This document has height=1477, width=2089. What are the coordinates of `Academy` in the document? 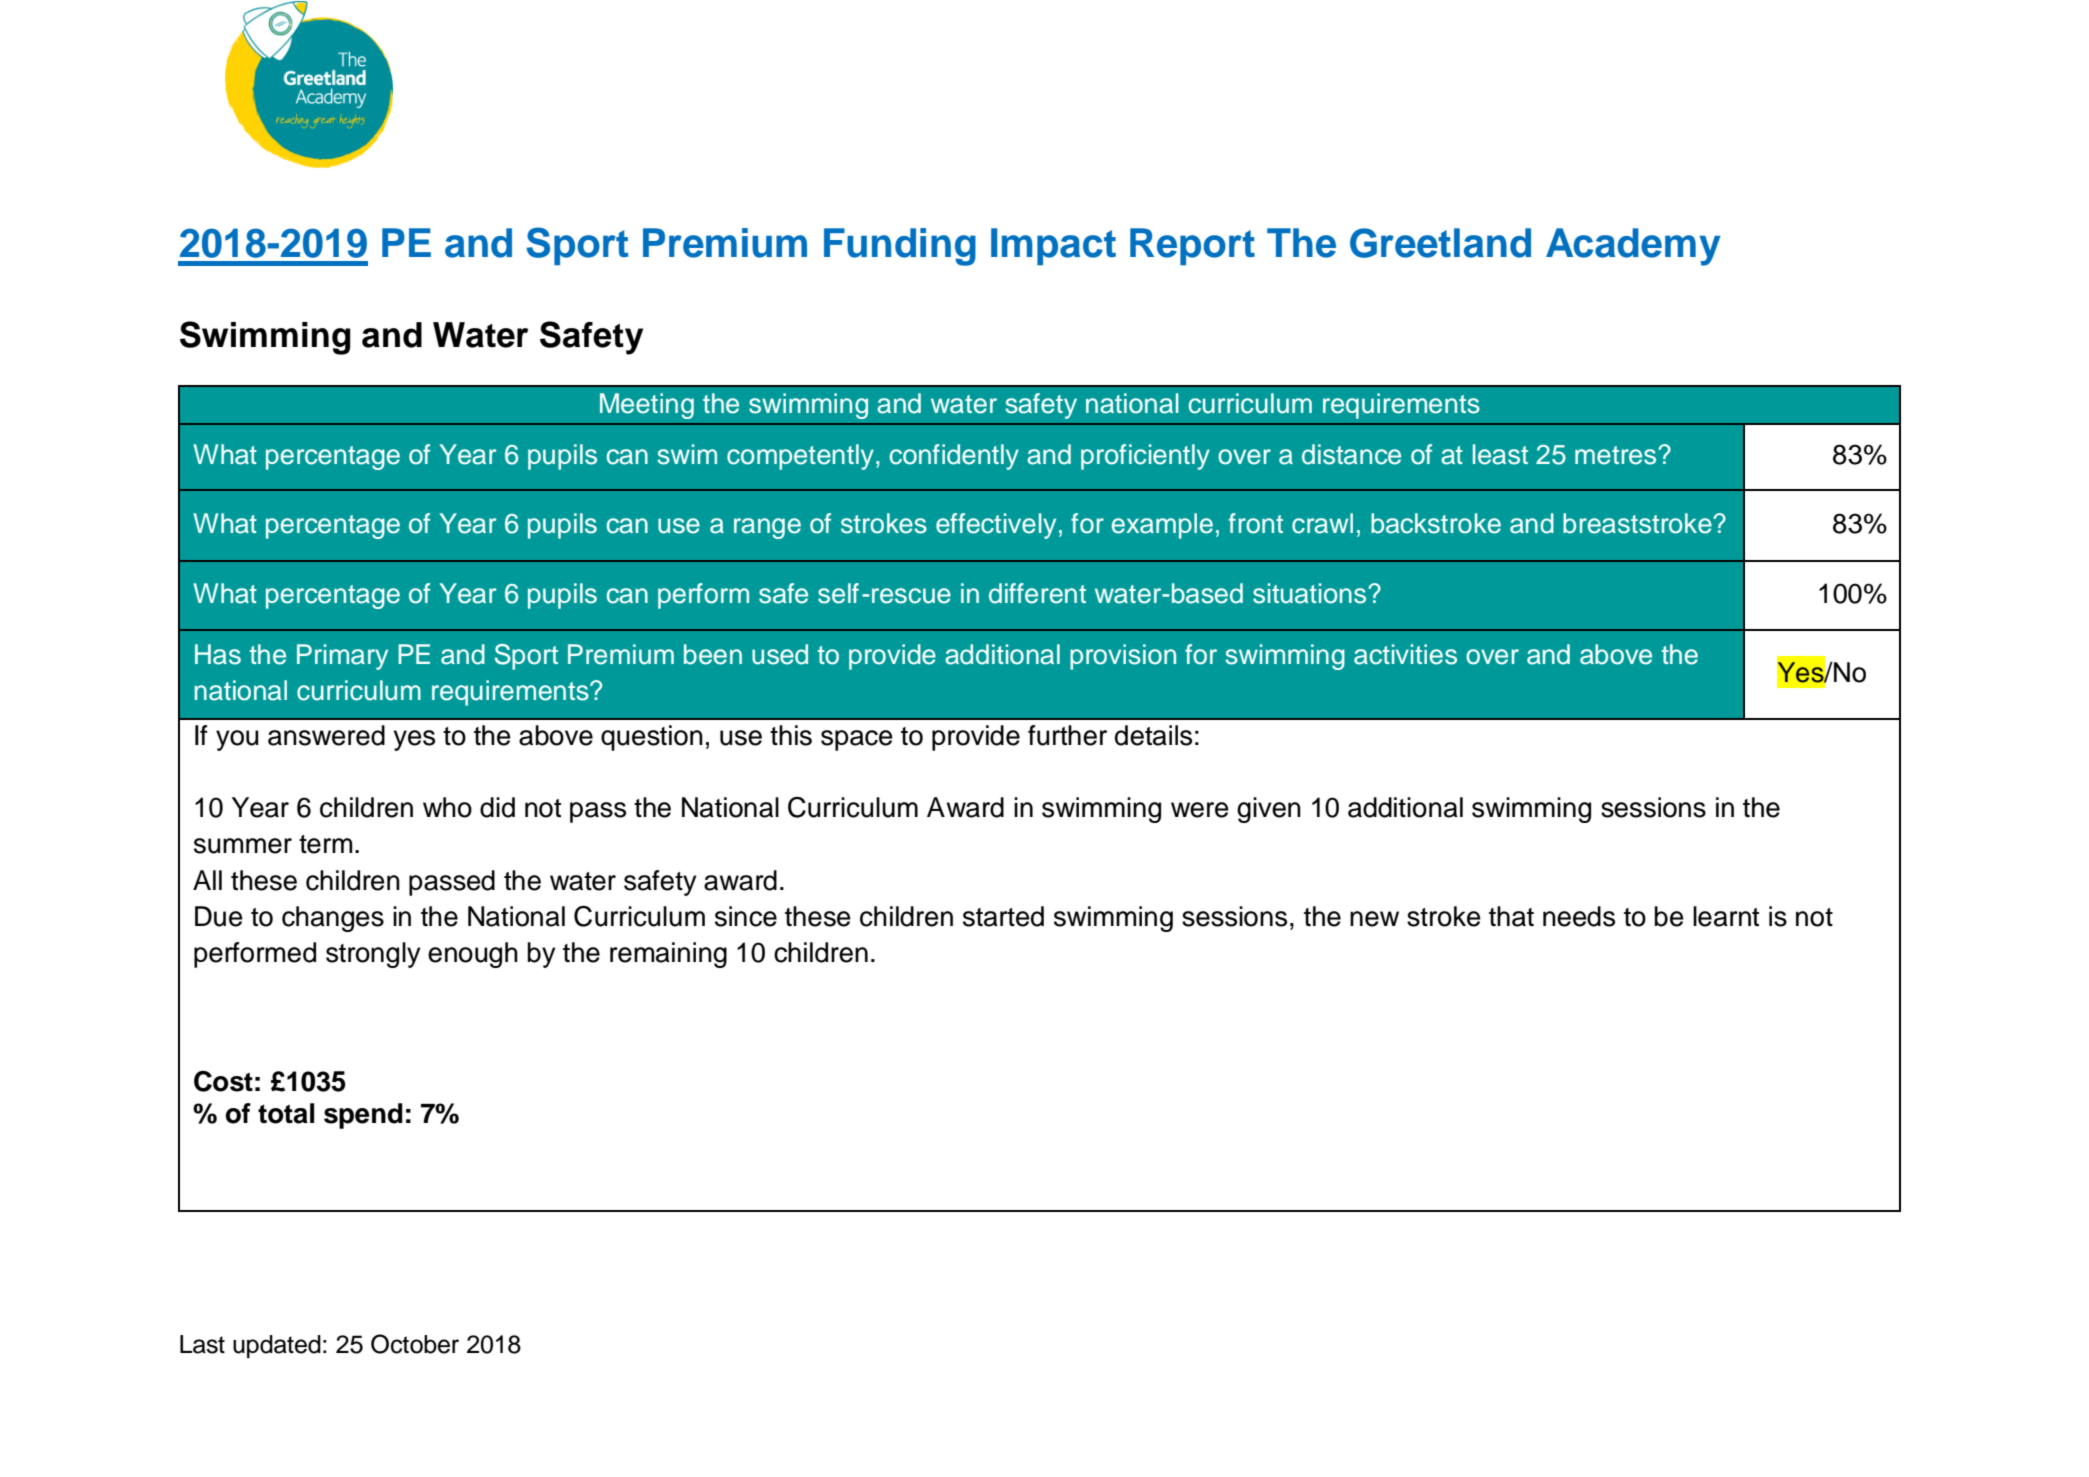 It's located at (1633, 247).
